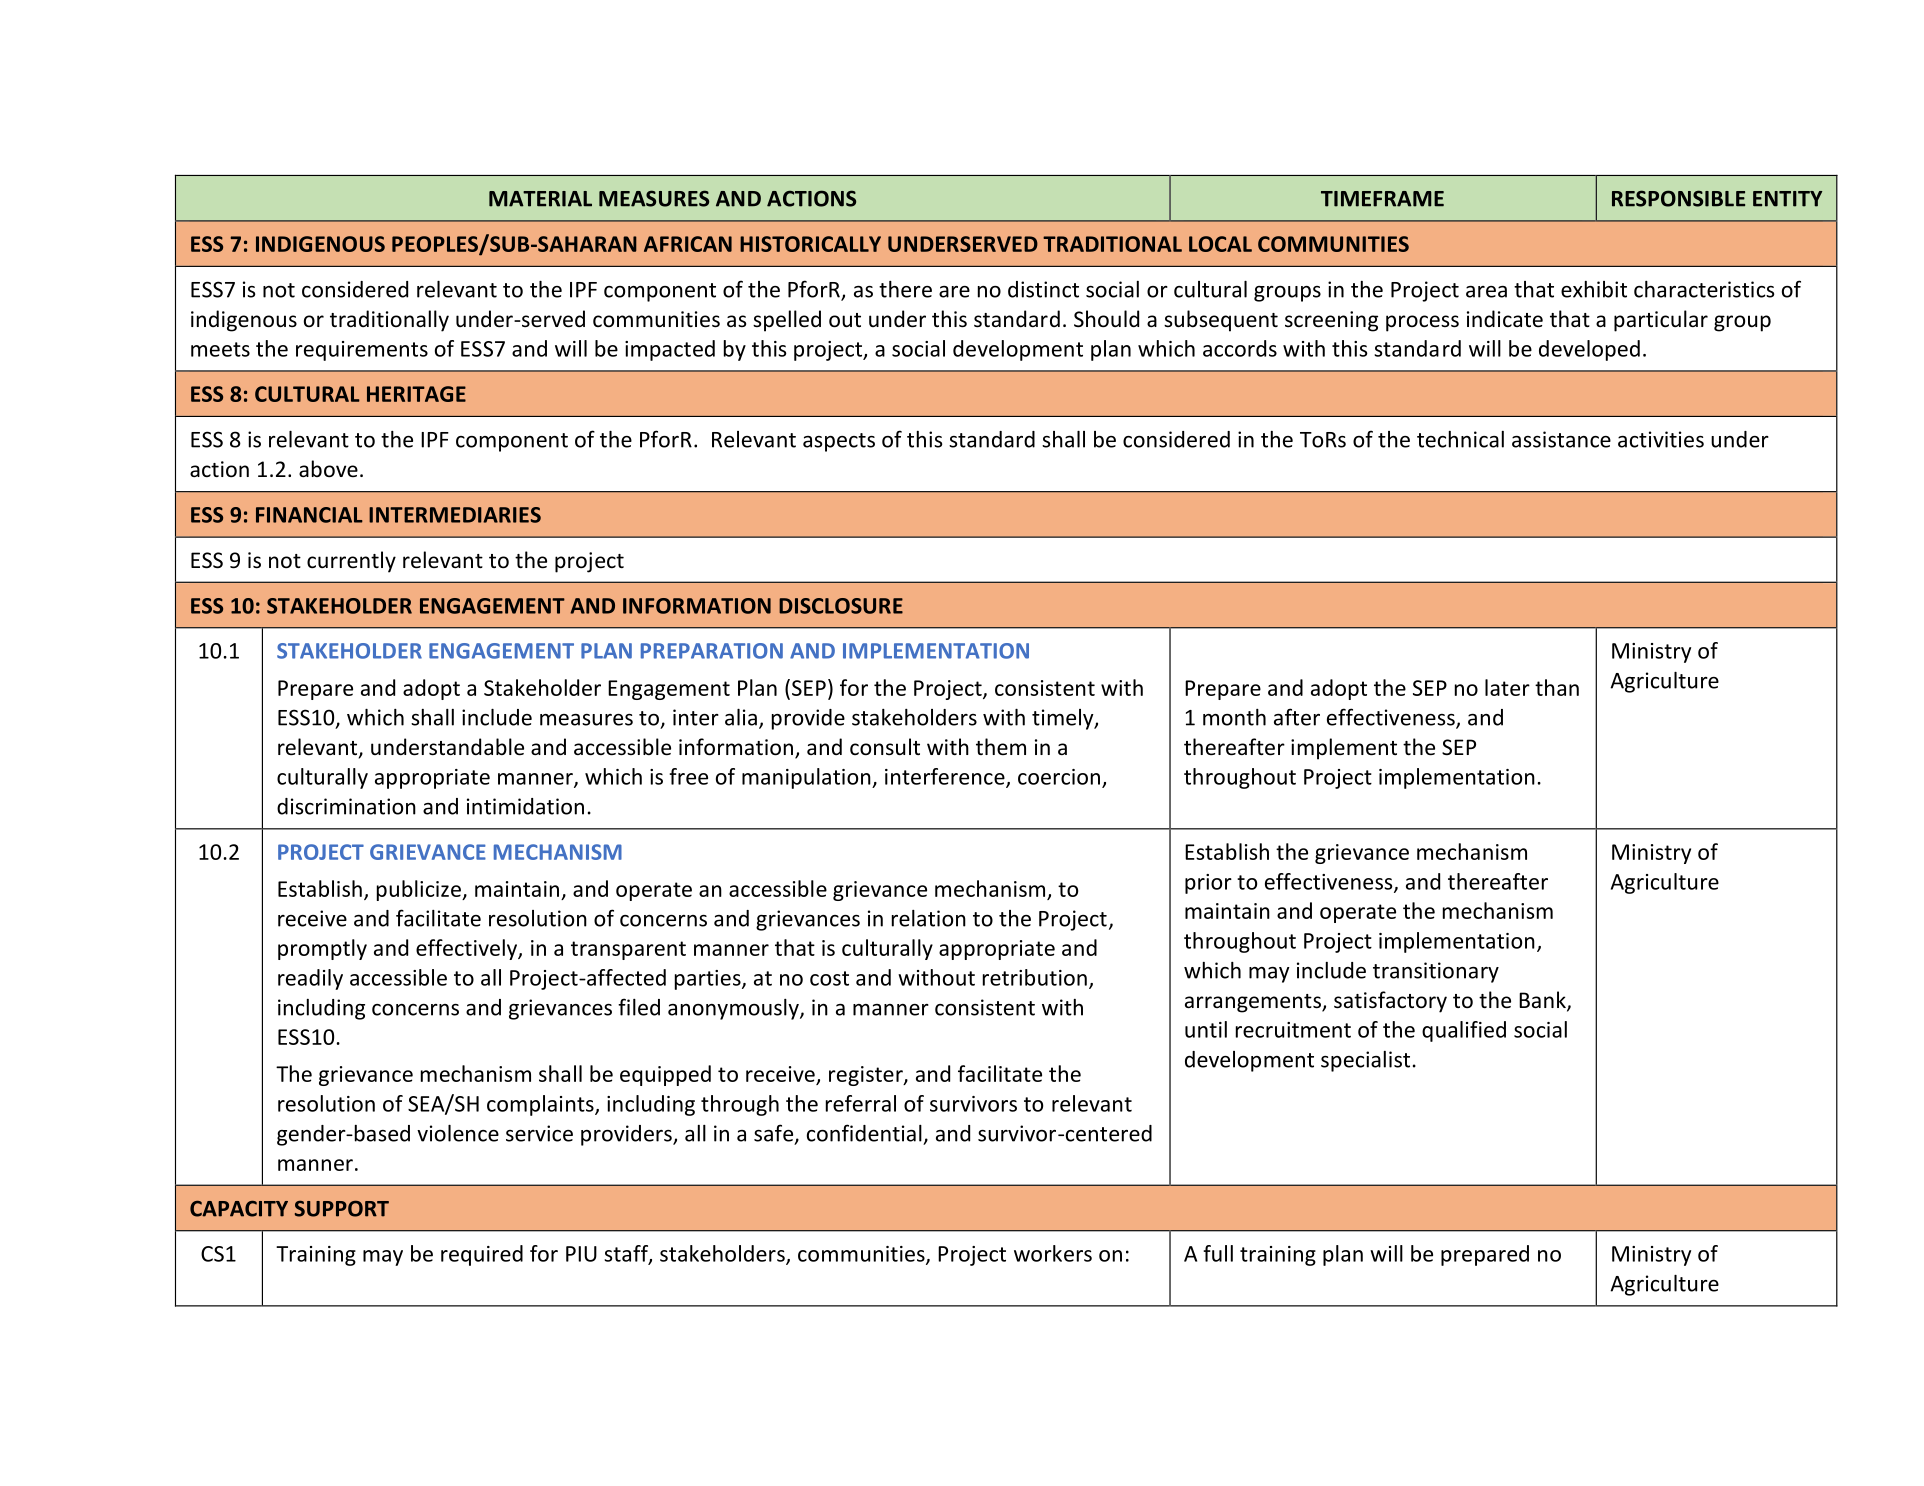  What do you see at coordinates (1678, 198) in the document?
I see `RESPONSIBLE` at bounding box center [1678, 198].
